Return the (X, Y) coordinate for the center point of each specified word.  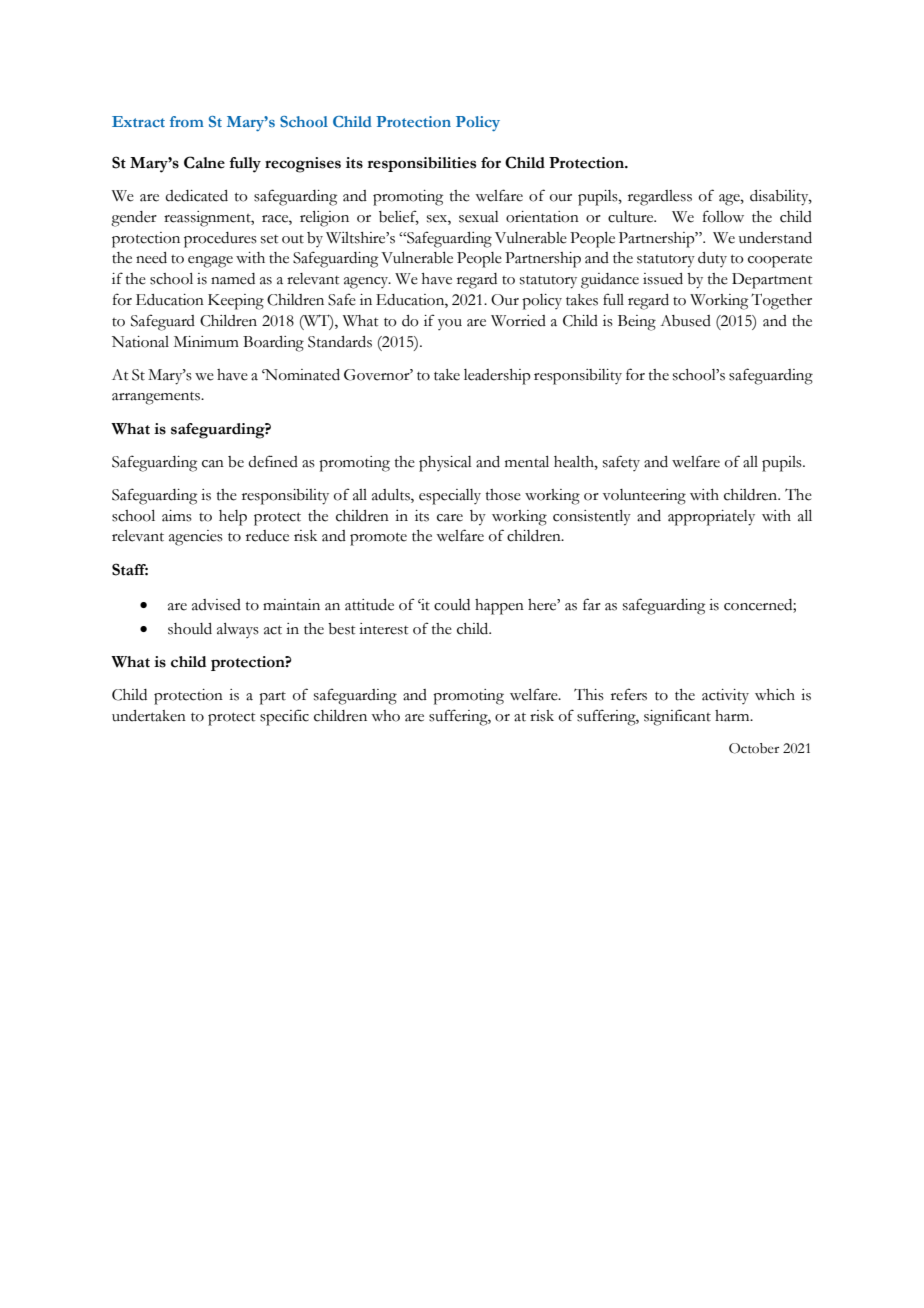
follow (723, 216)
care (450, 518)
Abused (685, 321)
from (187, 121)
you (450, 324)
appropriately (711, 518)
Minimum (206, 342)
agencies (196, 538)
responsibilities (422, 164)
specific (284, 717)
